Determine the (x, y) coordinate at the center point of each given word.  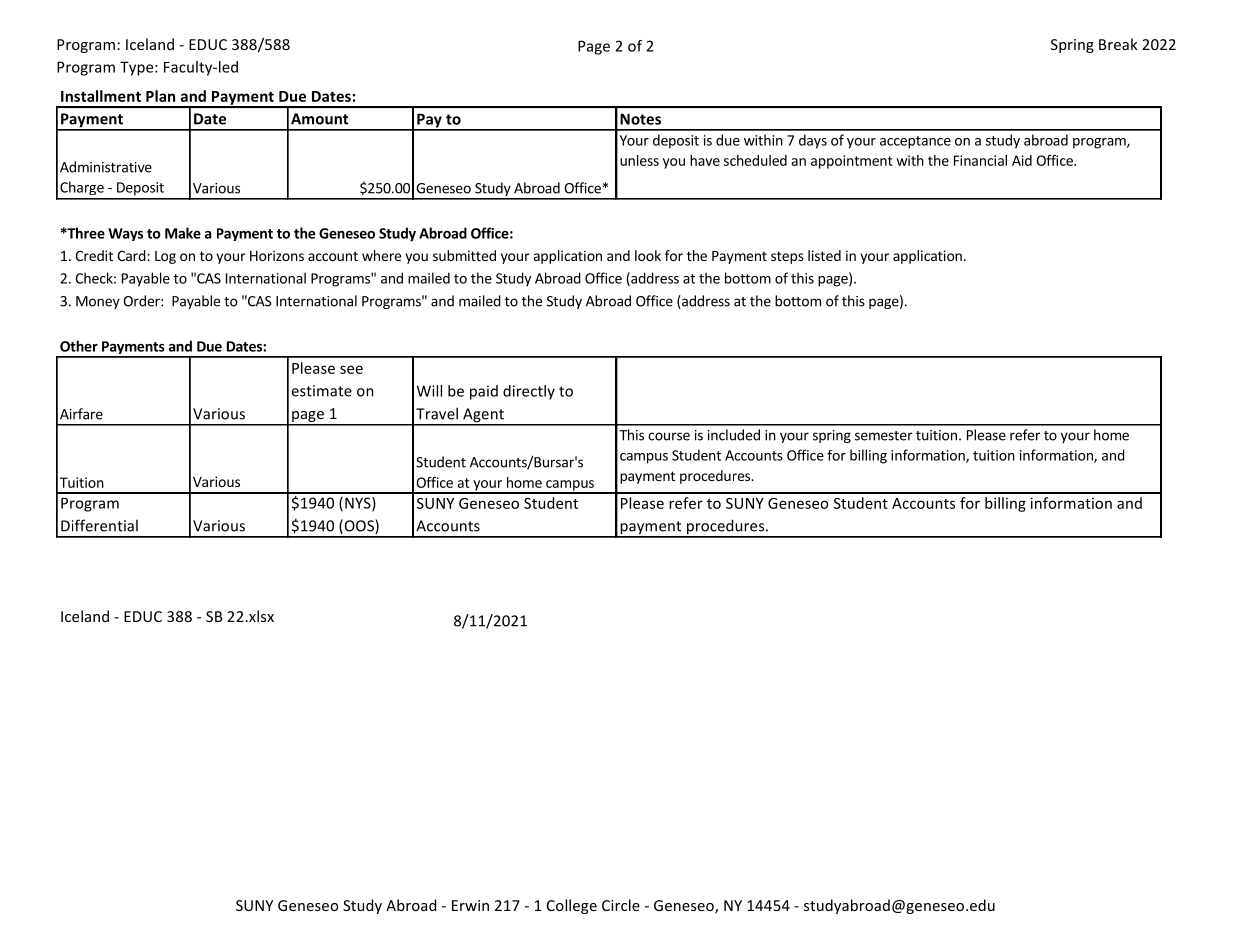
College (572, 906)
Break (1118, 44)
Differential (99, 525)
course (669, 436)
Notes (640, 119)
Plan (160, 96)
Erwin (470, 905)
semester (884, 436)
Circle (621, 905)
